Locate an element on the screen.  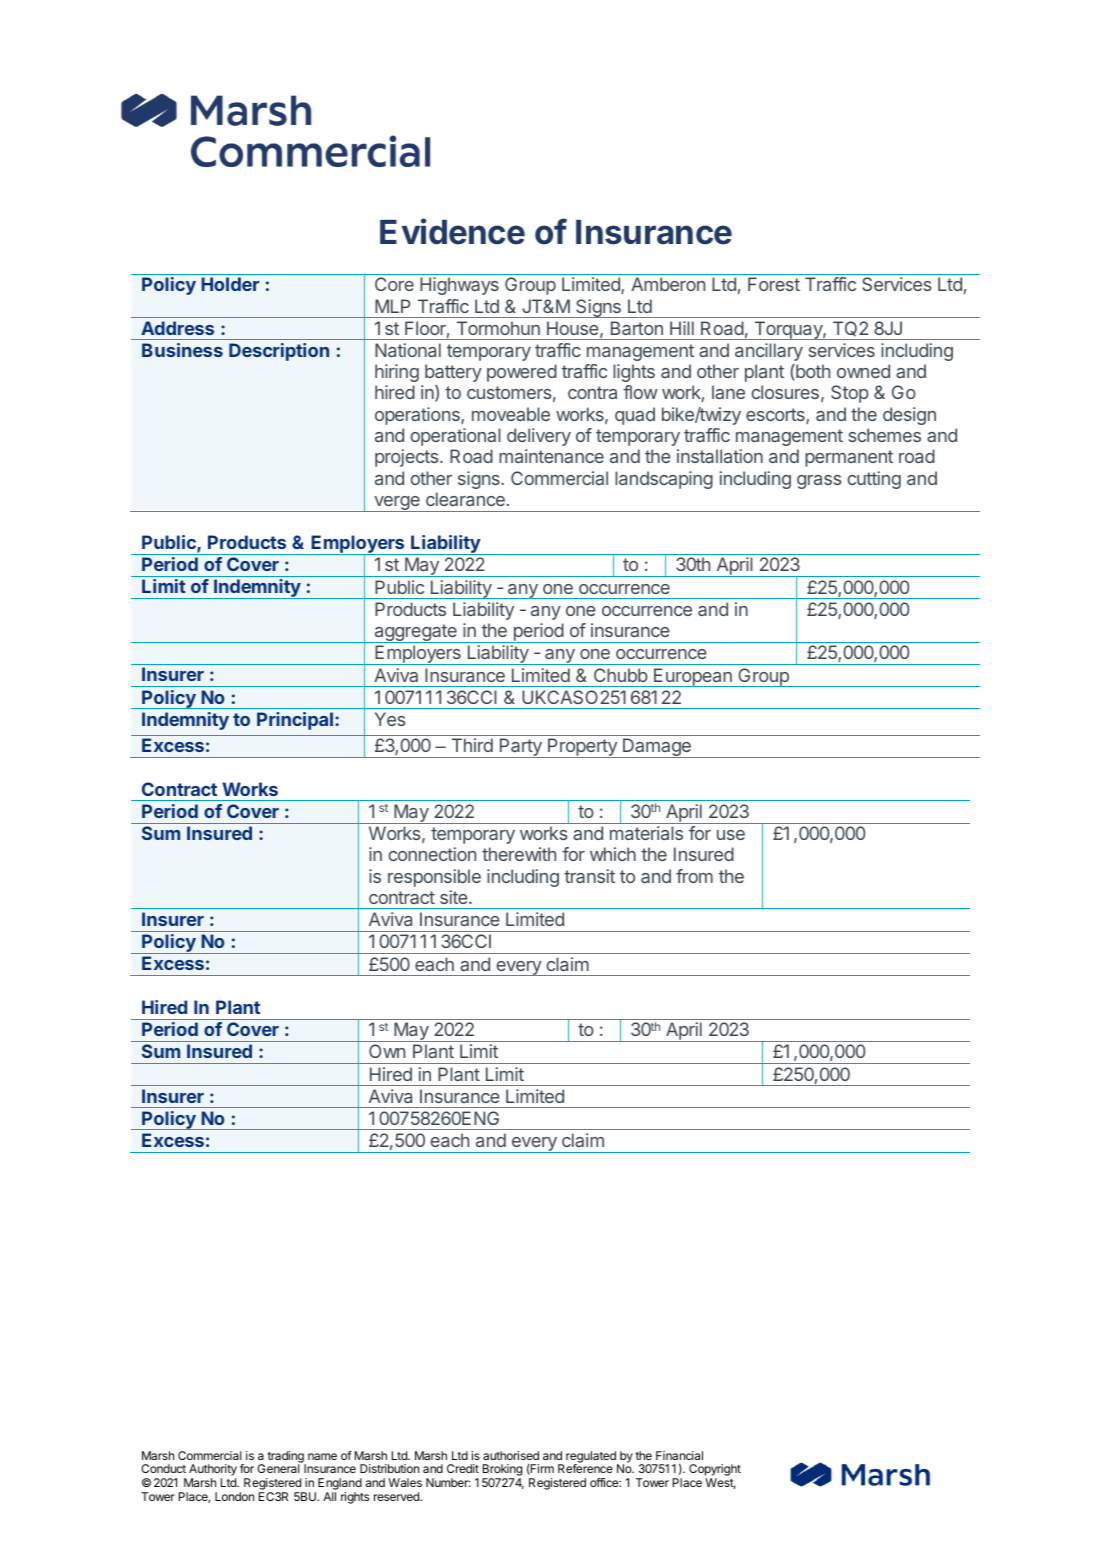
trading is located at coordinates (286, 1458).
